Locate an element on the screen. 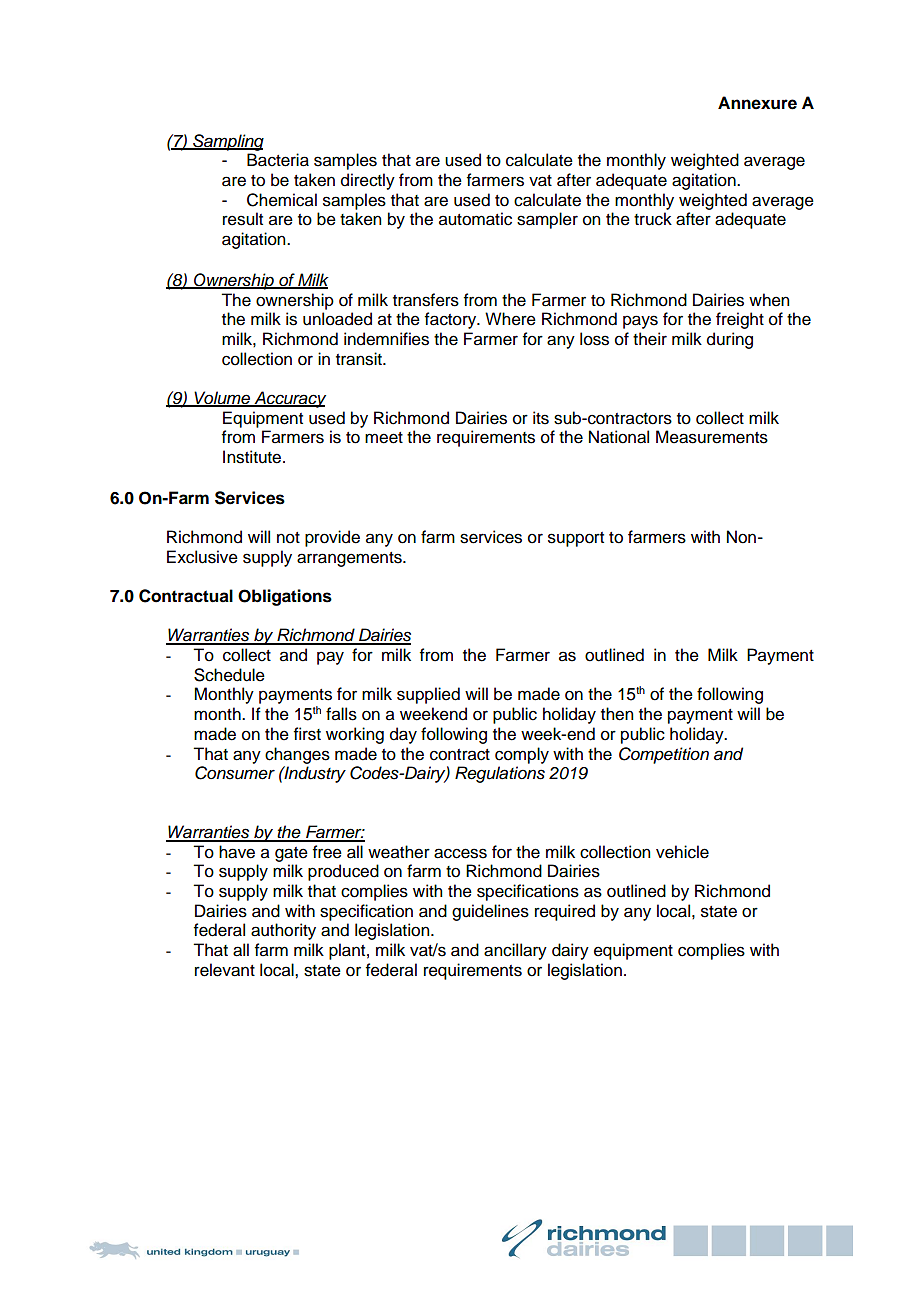  truck is located at coordinates (653, 219).
